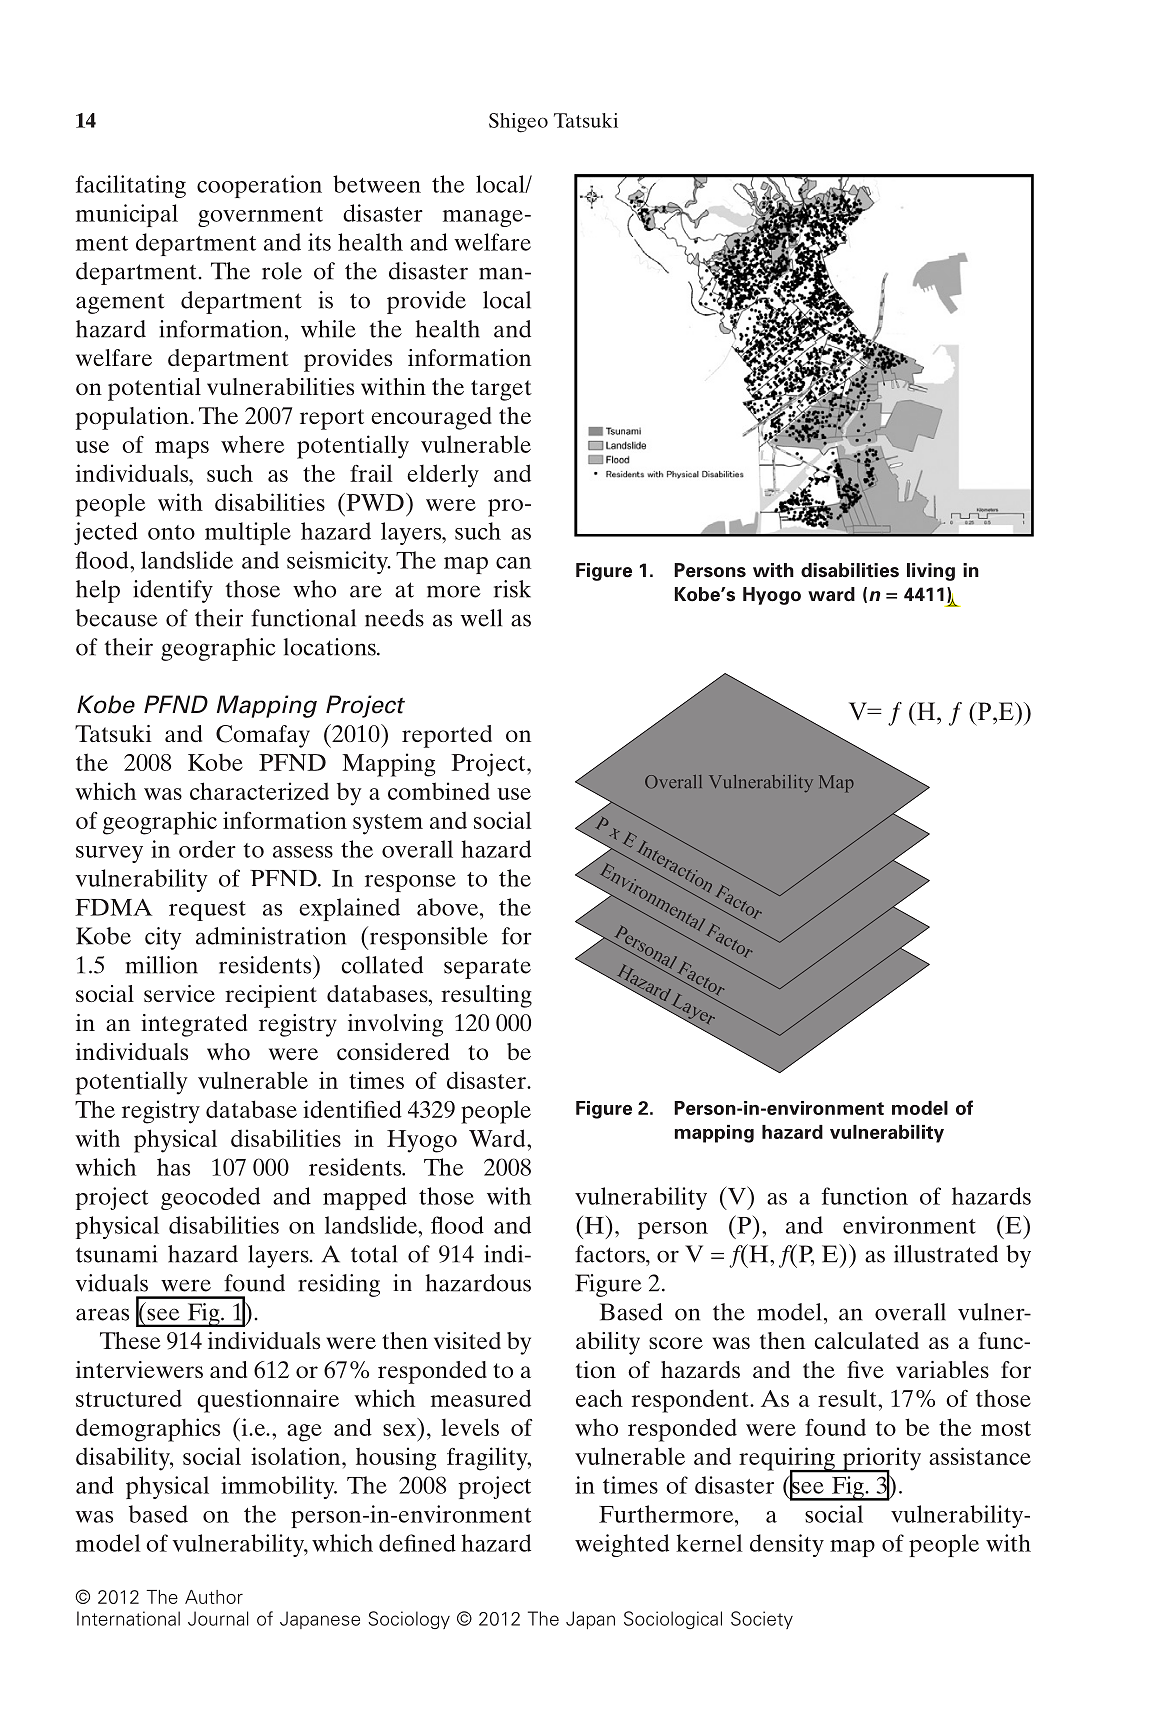 This document has width=1163, height=1711. What do you see at coordinates (377, 184) in the document?
I see `between` at bounding box center [377, 184].
